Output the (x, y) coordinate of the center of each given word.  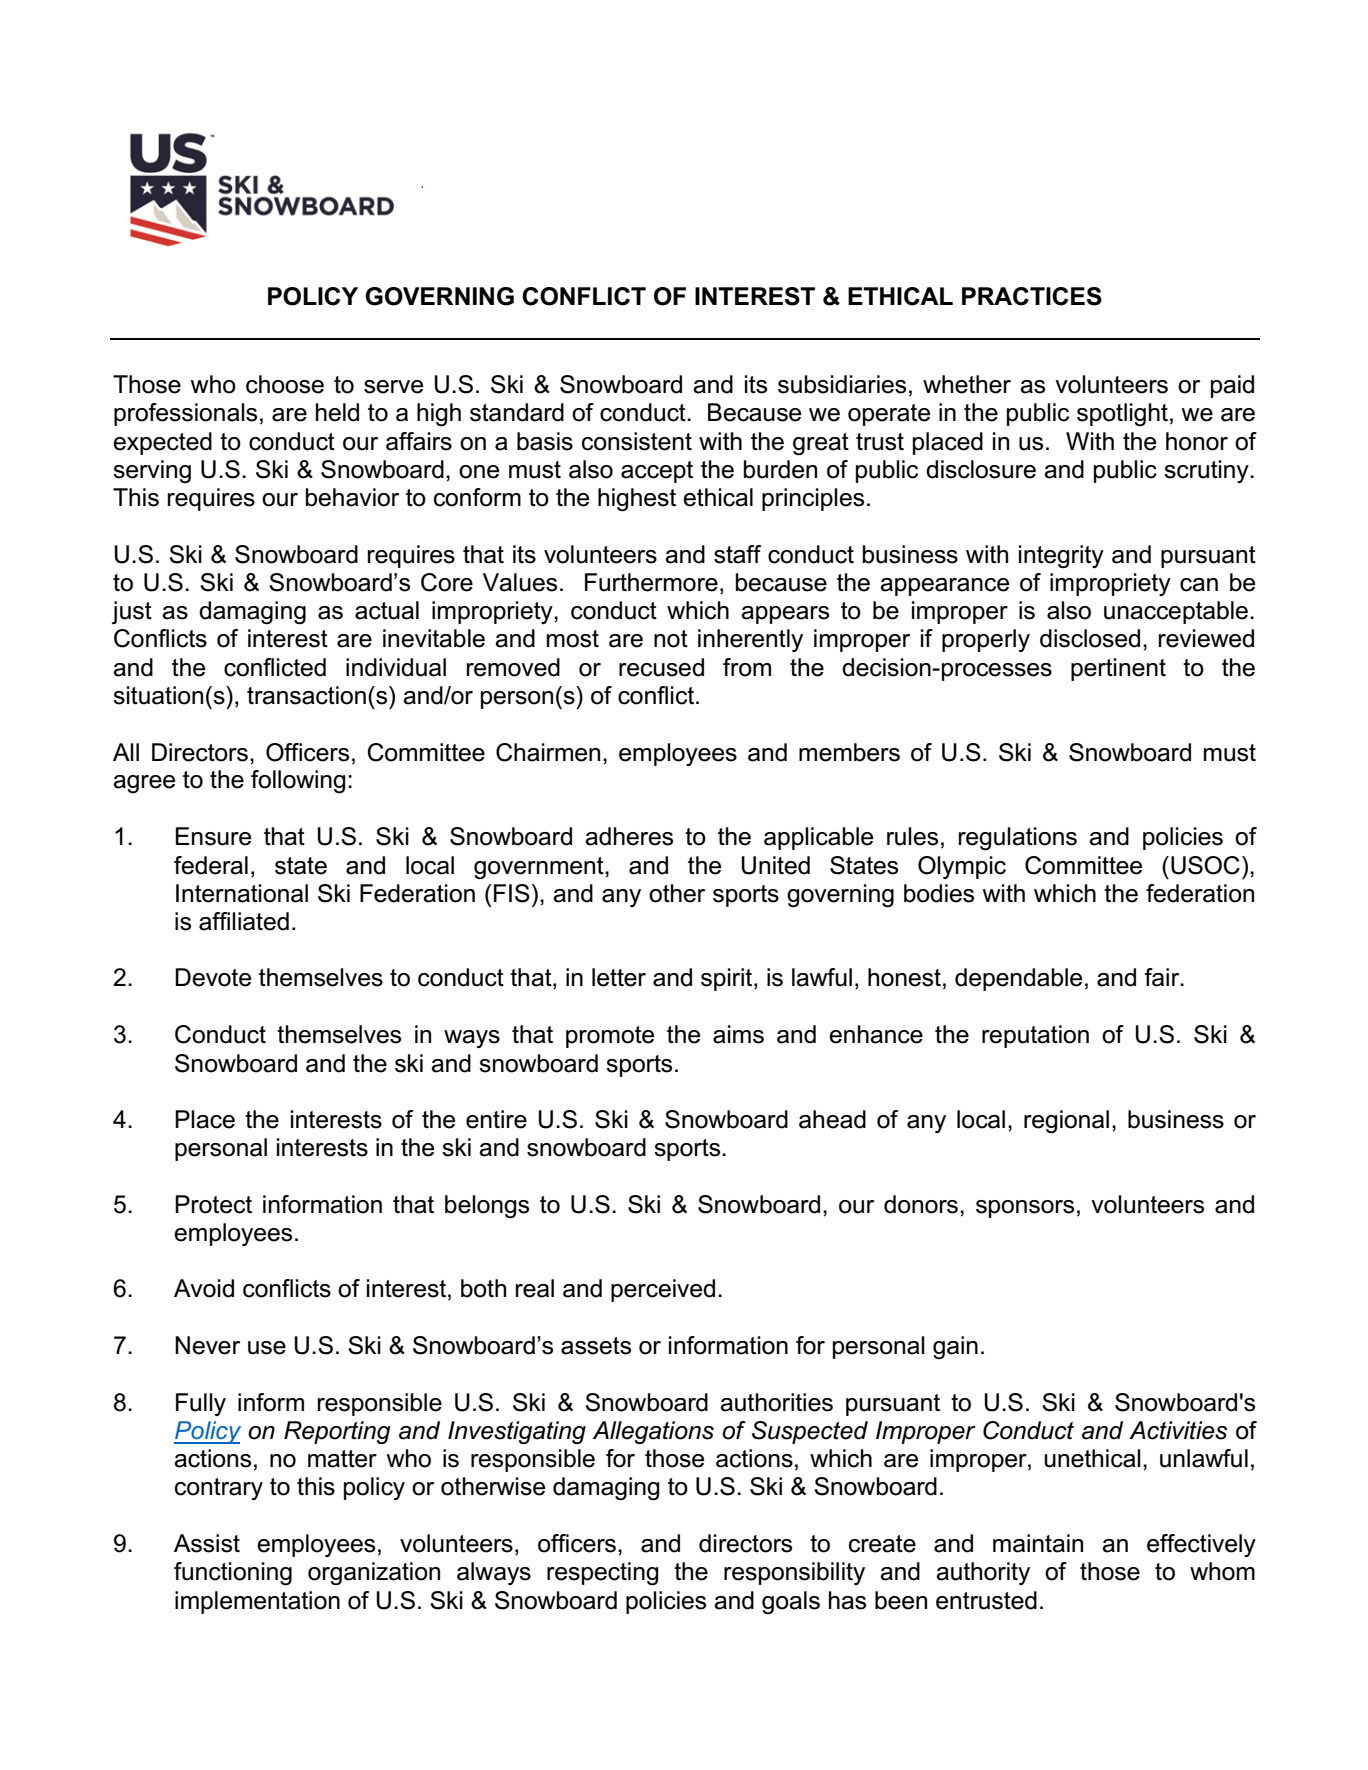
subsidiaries (842, 384)
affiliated (244, 921)
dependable (1018, 979)
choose (285, 384)
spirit (728, 979)
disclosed (1090, 638)
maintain (1038, 1543)
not (671, 639)
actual (387, 610)
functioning (233, 1574)
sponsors (1025, 1209)
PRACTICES (1032, 296)
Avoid (204, 1288)
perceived (663, 1290)
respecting (603, 1574)
